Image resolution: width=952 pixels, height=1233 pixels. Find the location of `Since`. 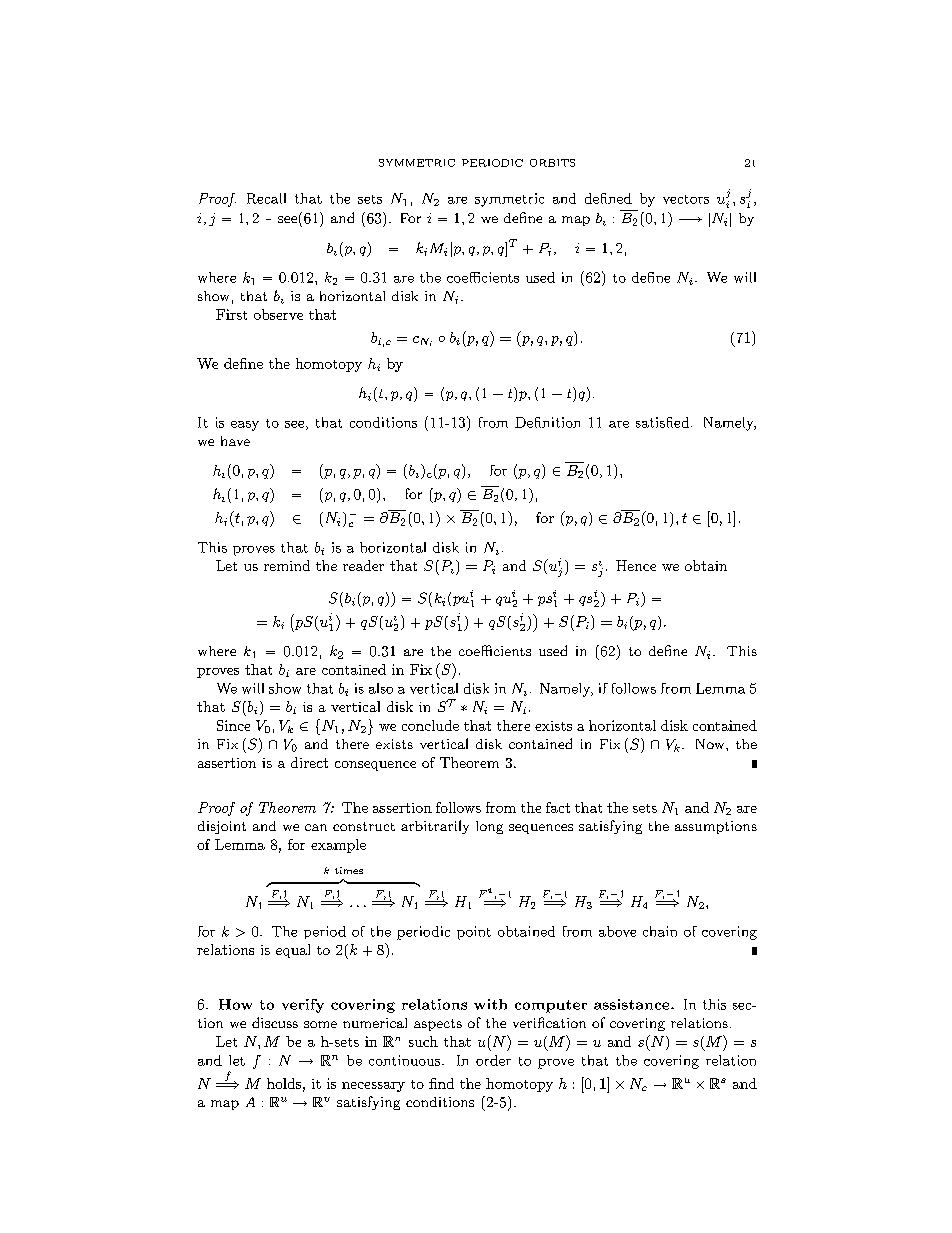

Since is located at coordinates (233, 725).
